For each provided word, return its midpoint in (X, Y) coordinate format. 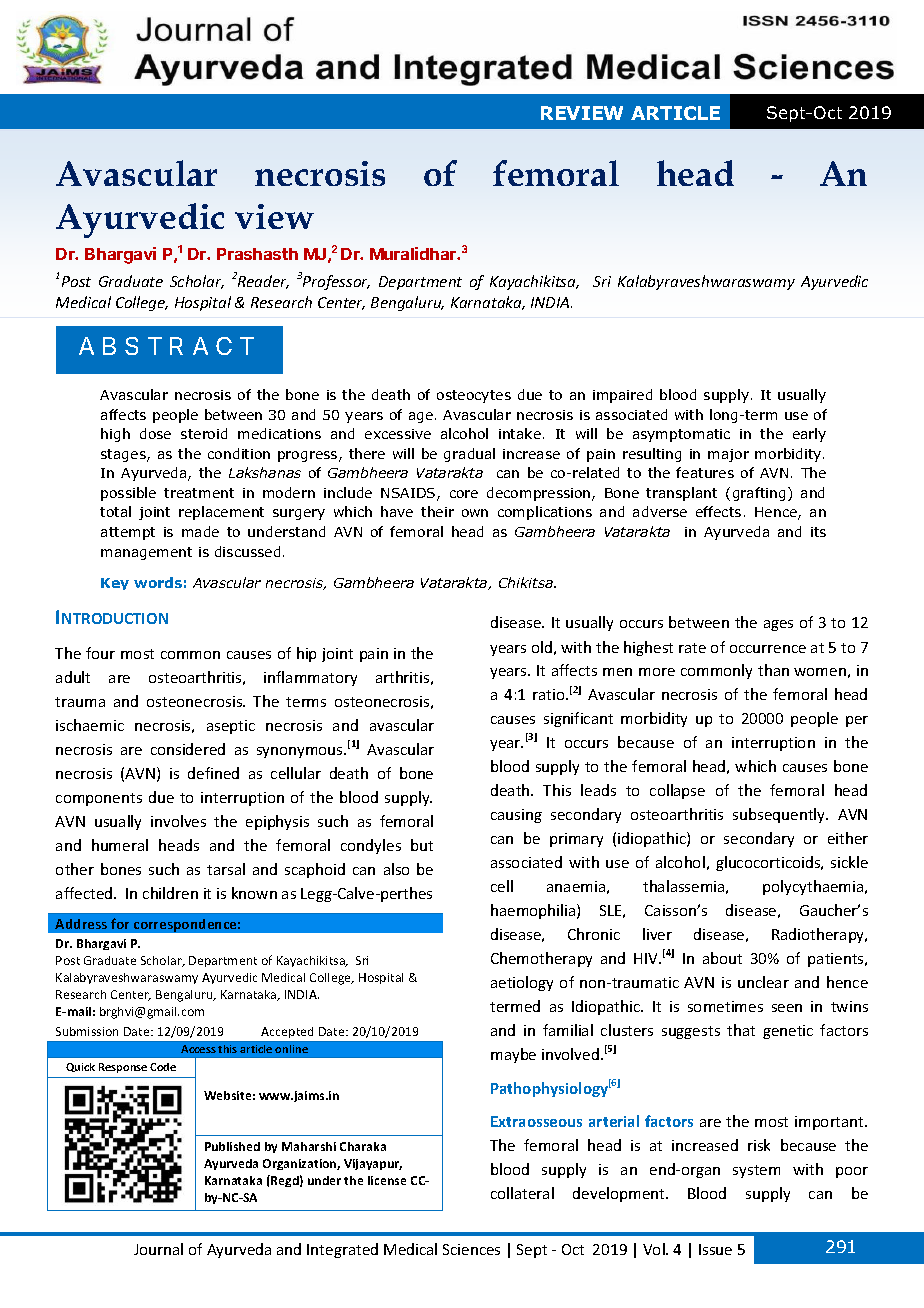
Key (115, 584)
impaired (622, 396)
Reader (263, 282)
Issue (715, 1249)
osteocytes (474, 396)
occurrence (768, 649)
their (437, 511)
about (722, 958)
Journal (158, 1249)
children (170, 893)
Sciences (471, 1249)
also (396, 869)
